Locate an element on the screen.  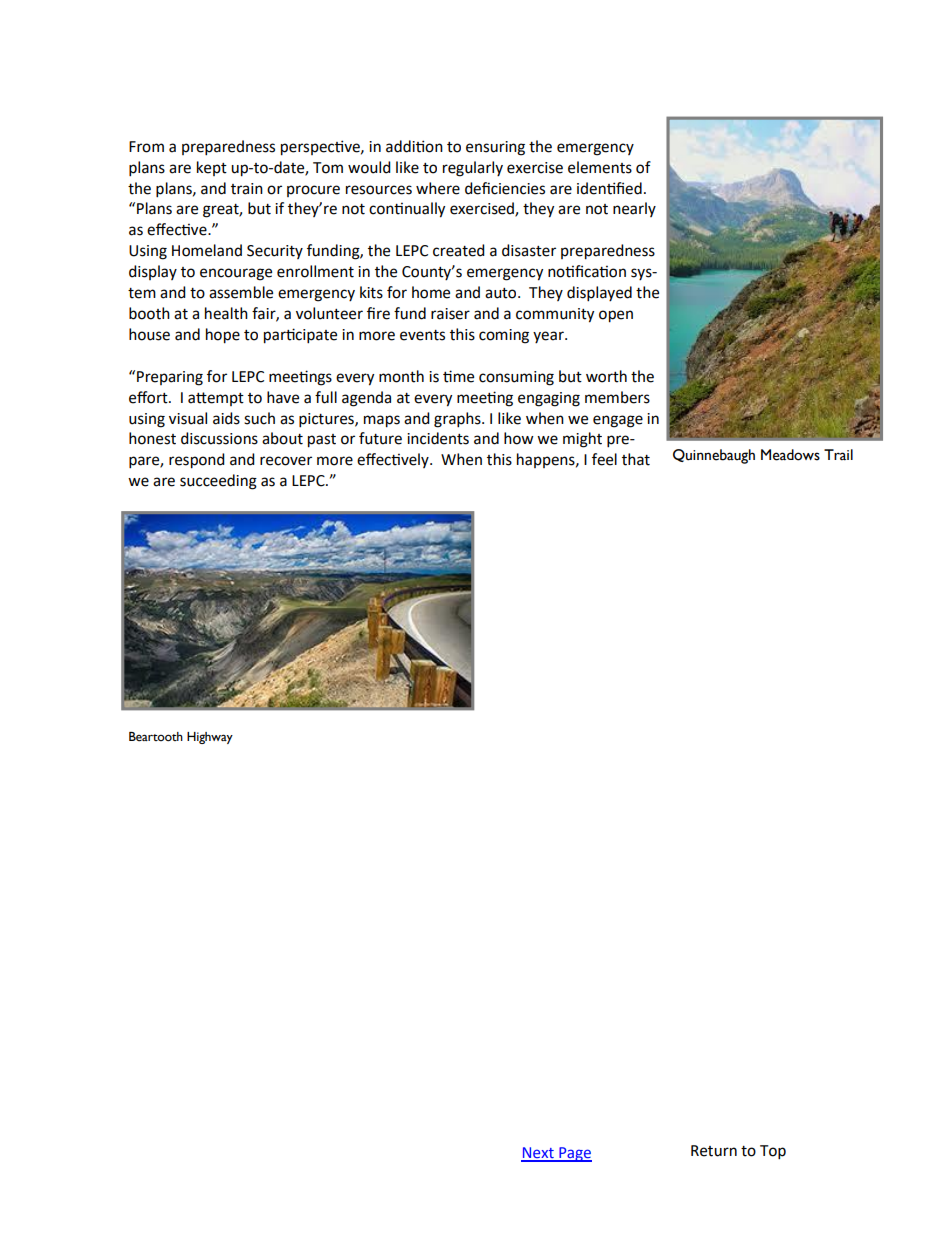
Page is located at coordinates (574, 1154).
